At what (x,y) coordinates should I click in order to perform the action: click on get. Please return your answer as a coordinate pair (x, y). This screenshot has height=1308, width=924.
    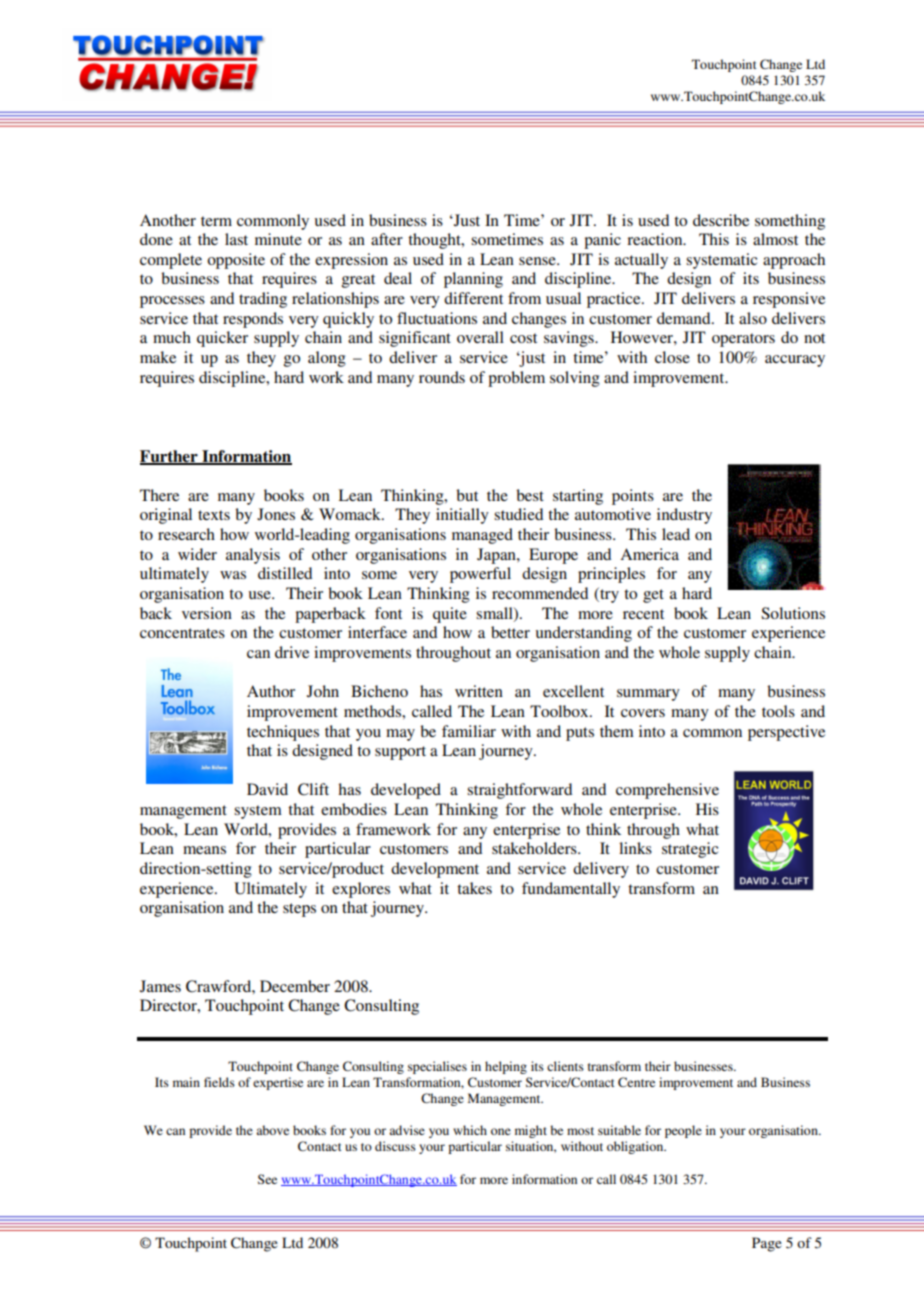
    Looking at the image, I should click on (653, 596).
